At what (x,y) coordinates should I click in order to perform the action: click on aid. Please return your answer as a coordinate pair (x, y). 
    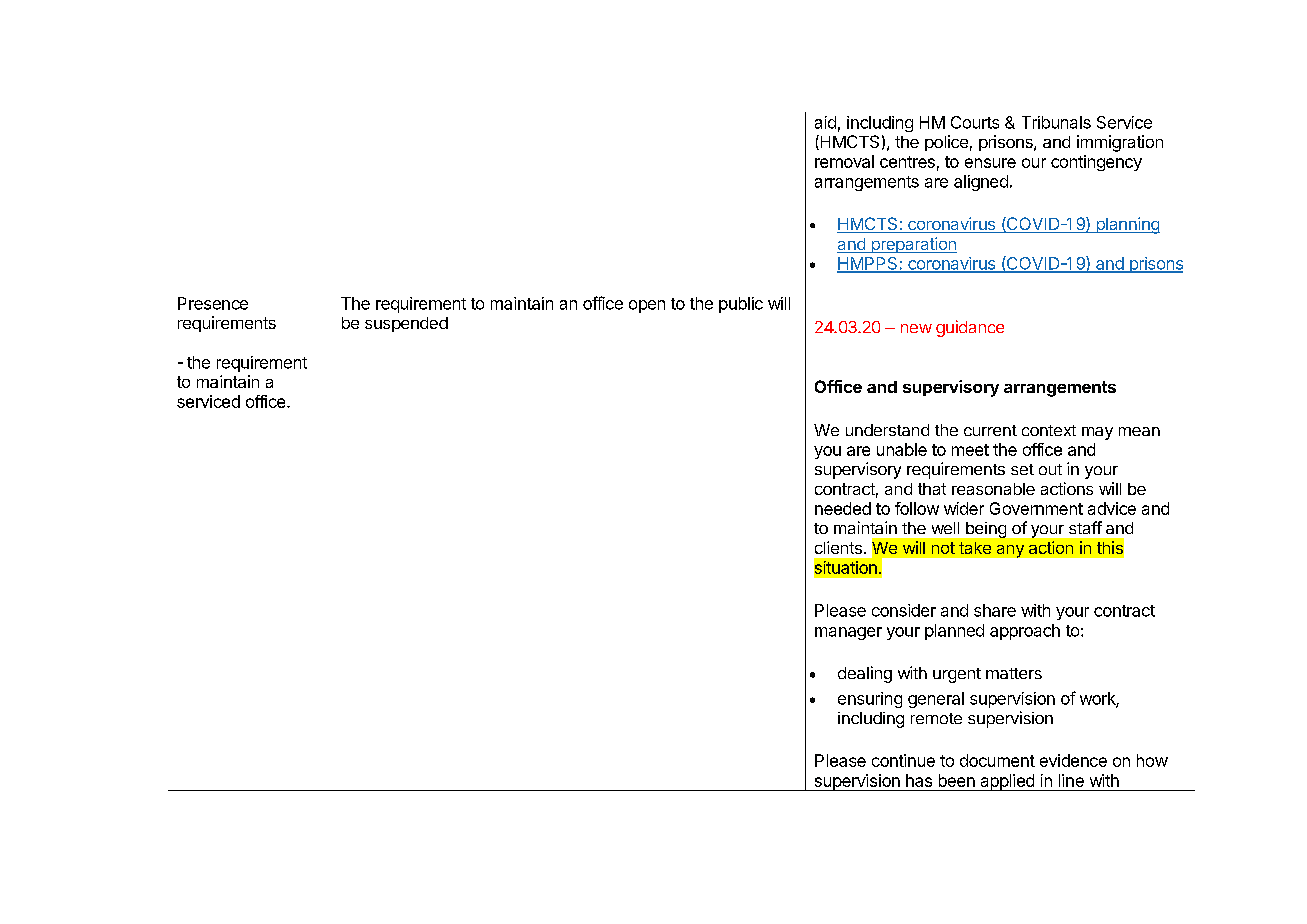
    Looking at the image, I should click on (825, 122).
